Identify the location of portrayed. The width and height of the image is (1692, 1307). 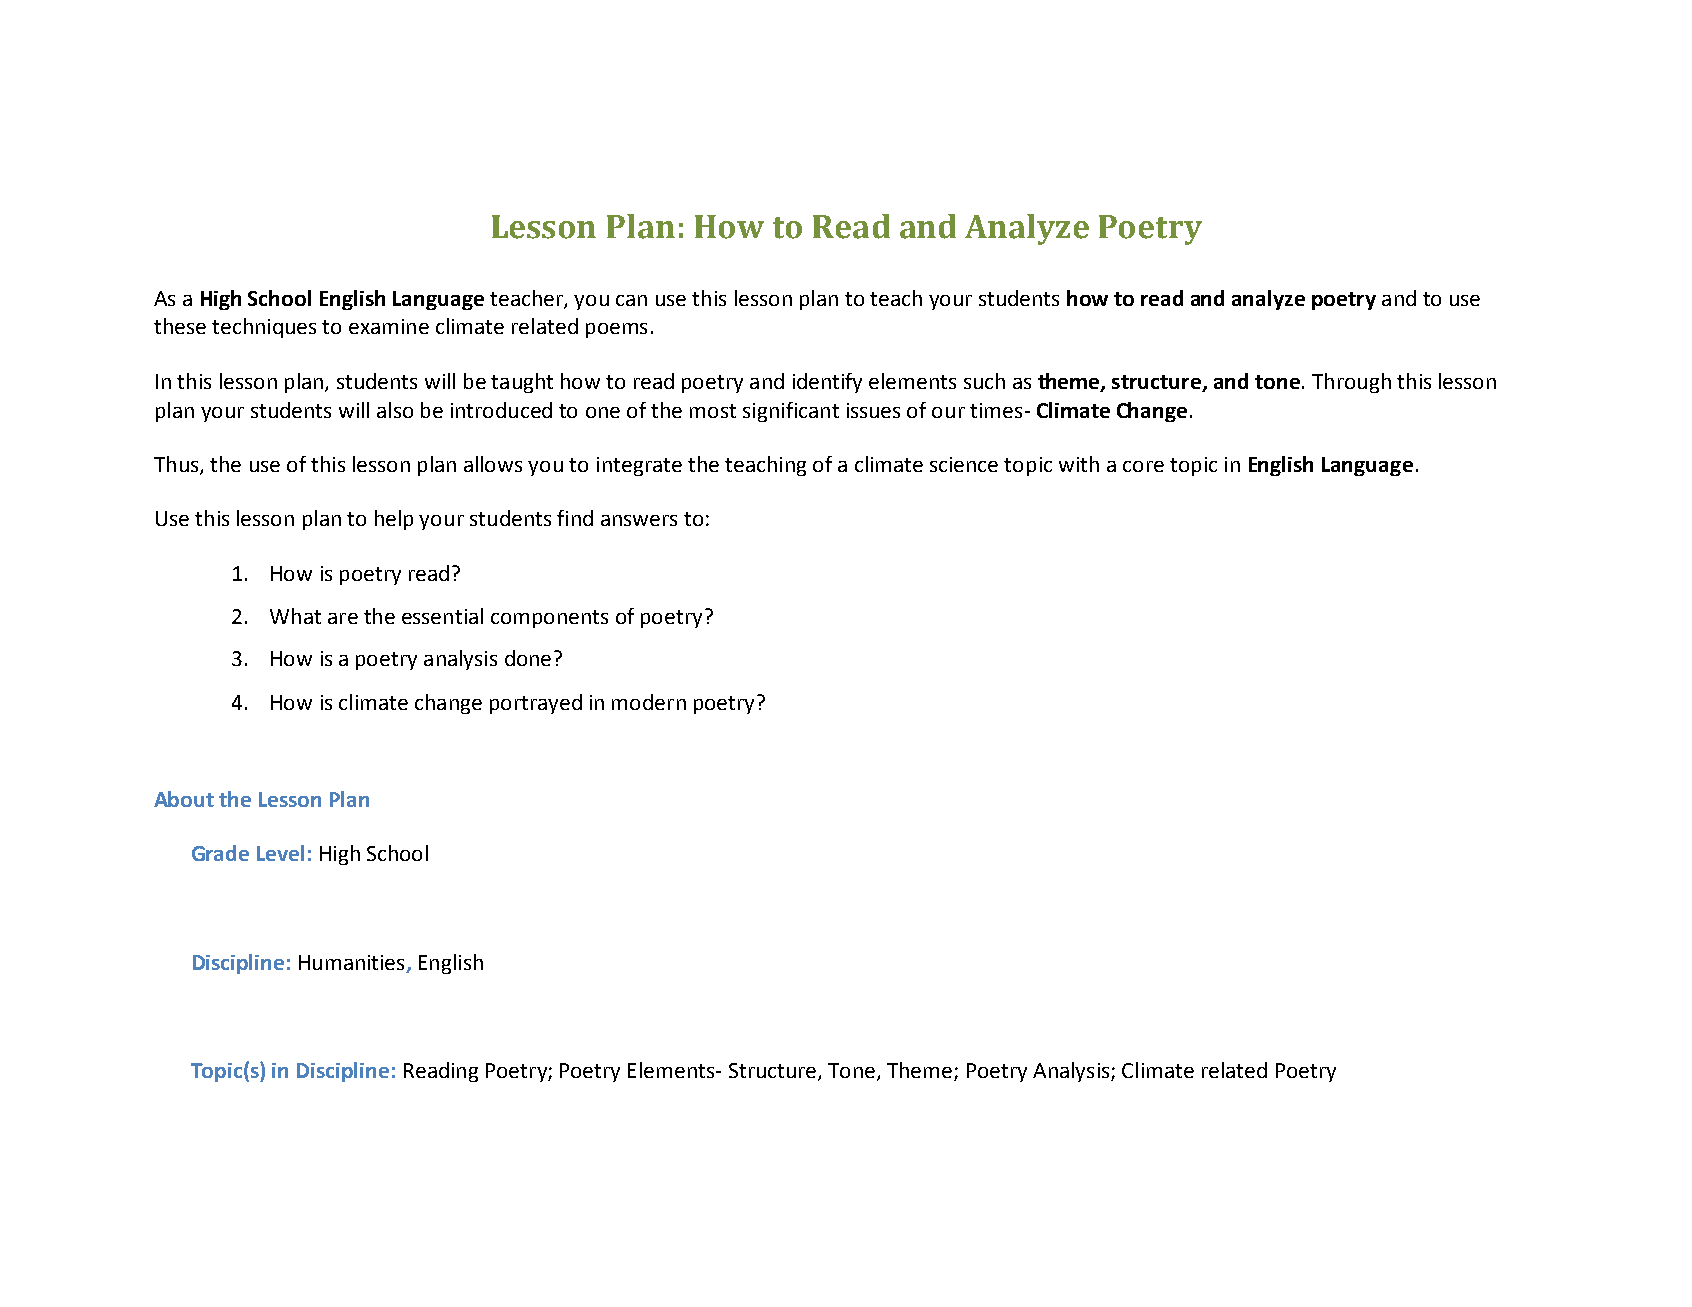
(536, 704).
